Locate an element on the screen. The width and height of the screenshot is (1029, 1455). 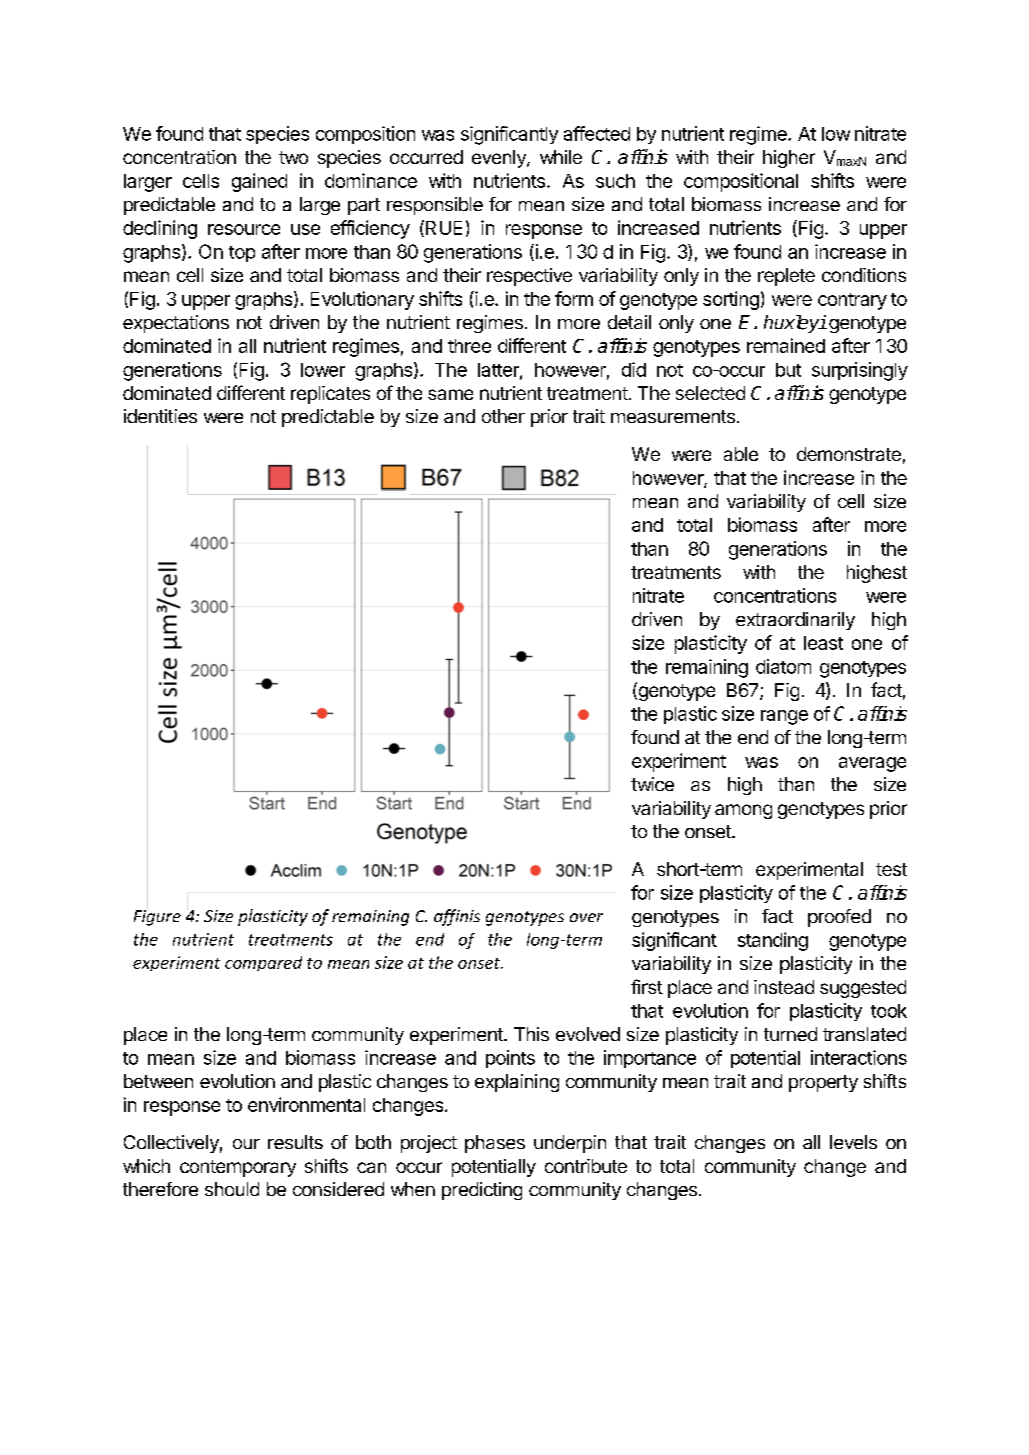
other is located at coordinates (503, 416).
